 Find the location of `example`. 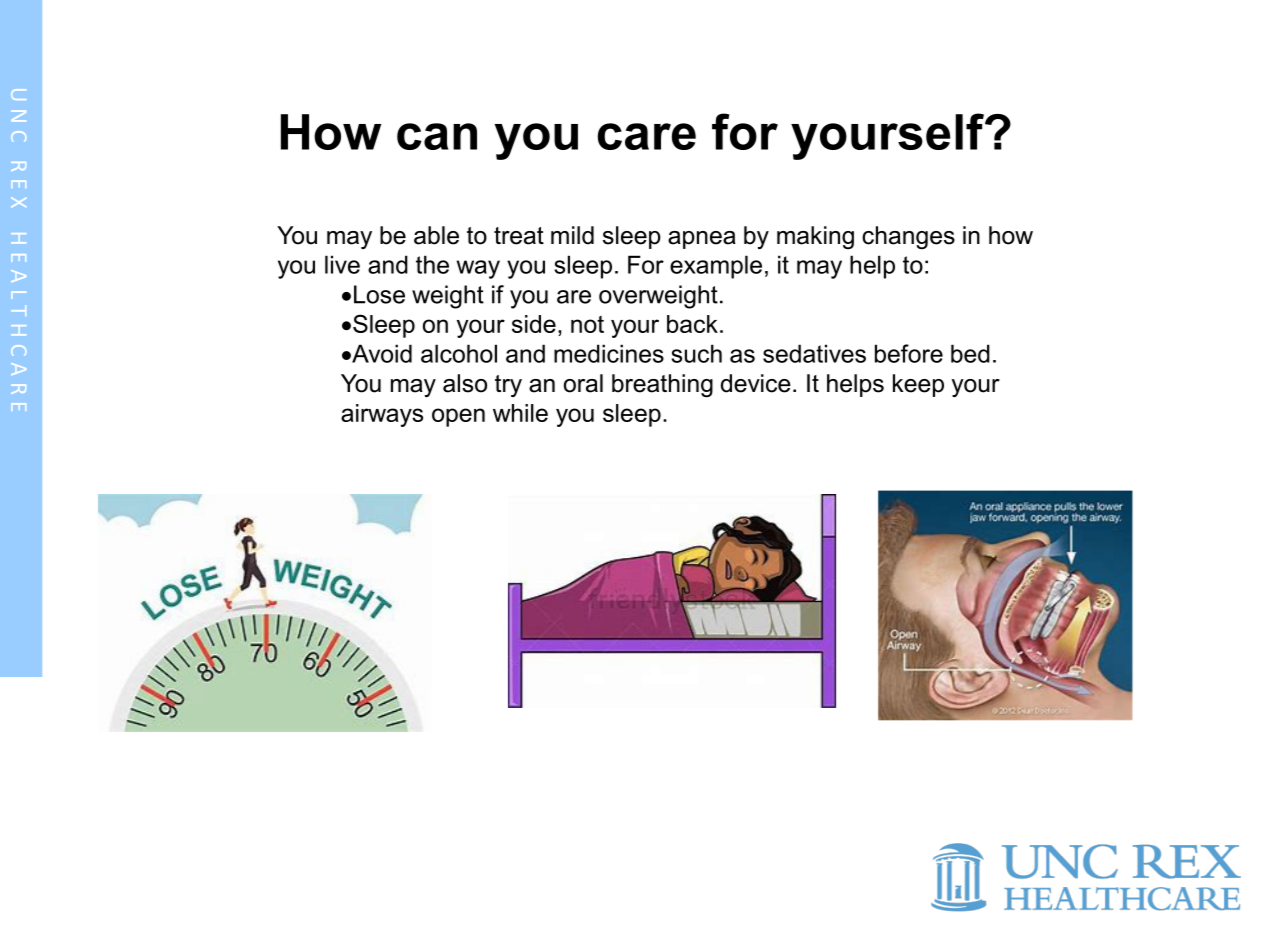

example is located at coordinates (716, 267).
